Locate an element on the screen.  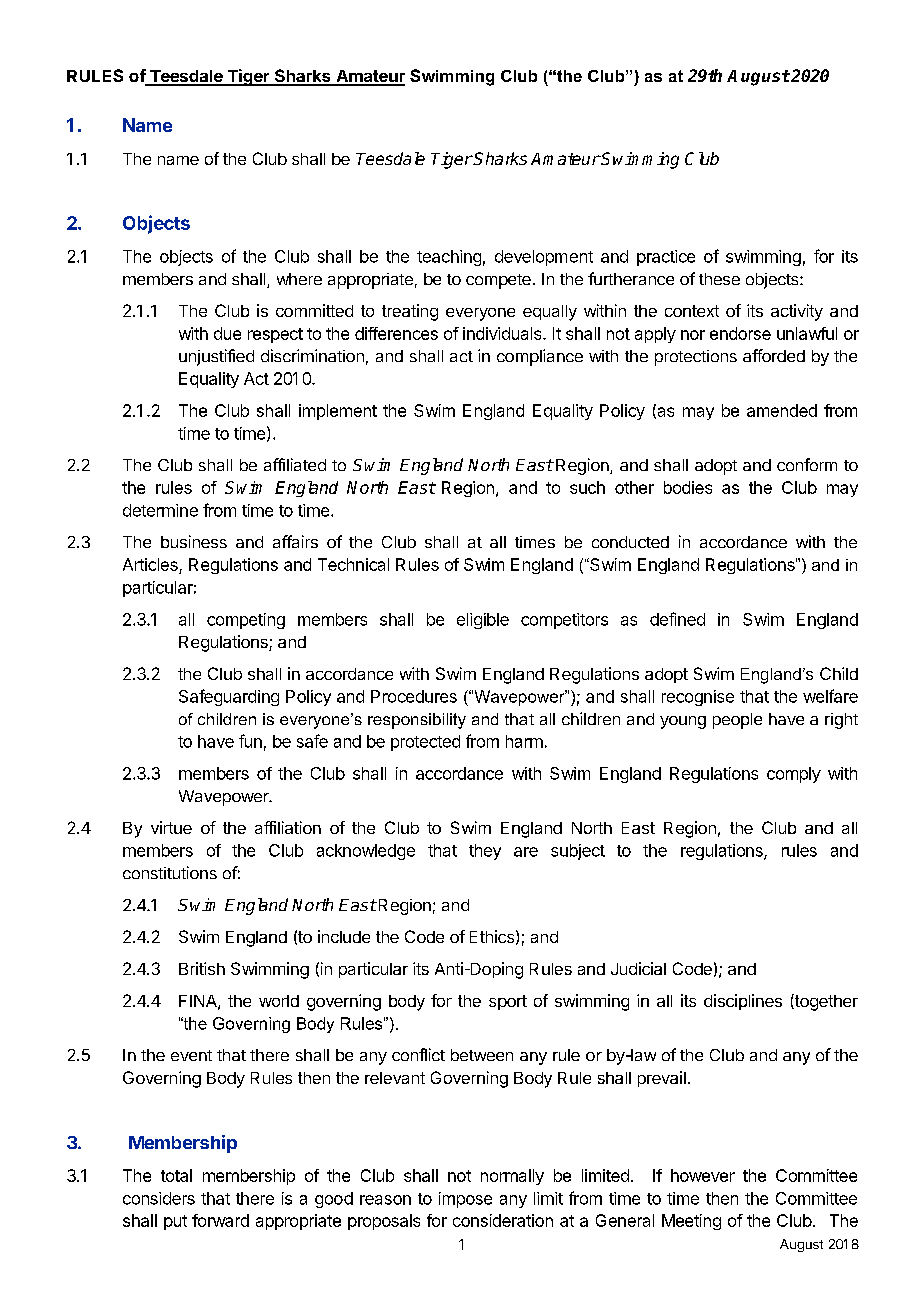
forward is located at coordinates (220, 1220).
